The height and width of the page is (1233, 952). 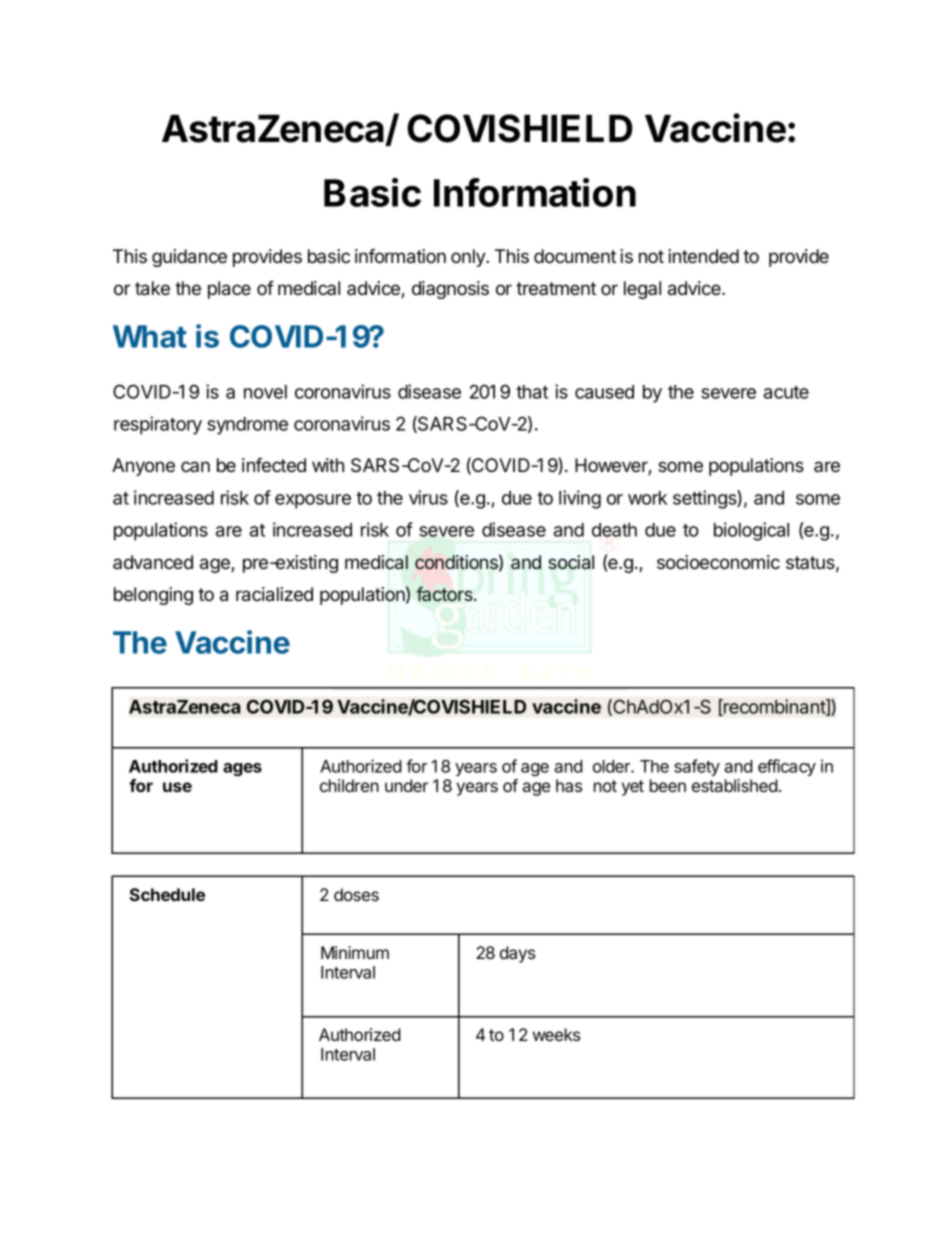 I want to click on socioeconomic, so click(x=718, y=562).
